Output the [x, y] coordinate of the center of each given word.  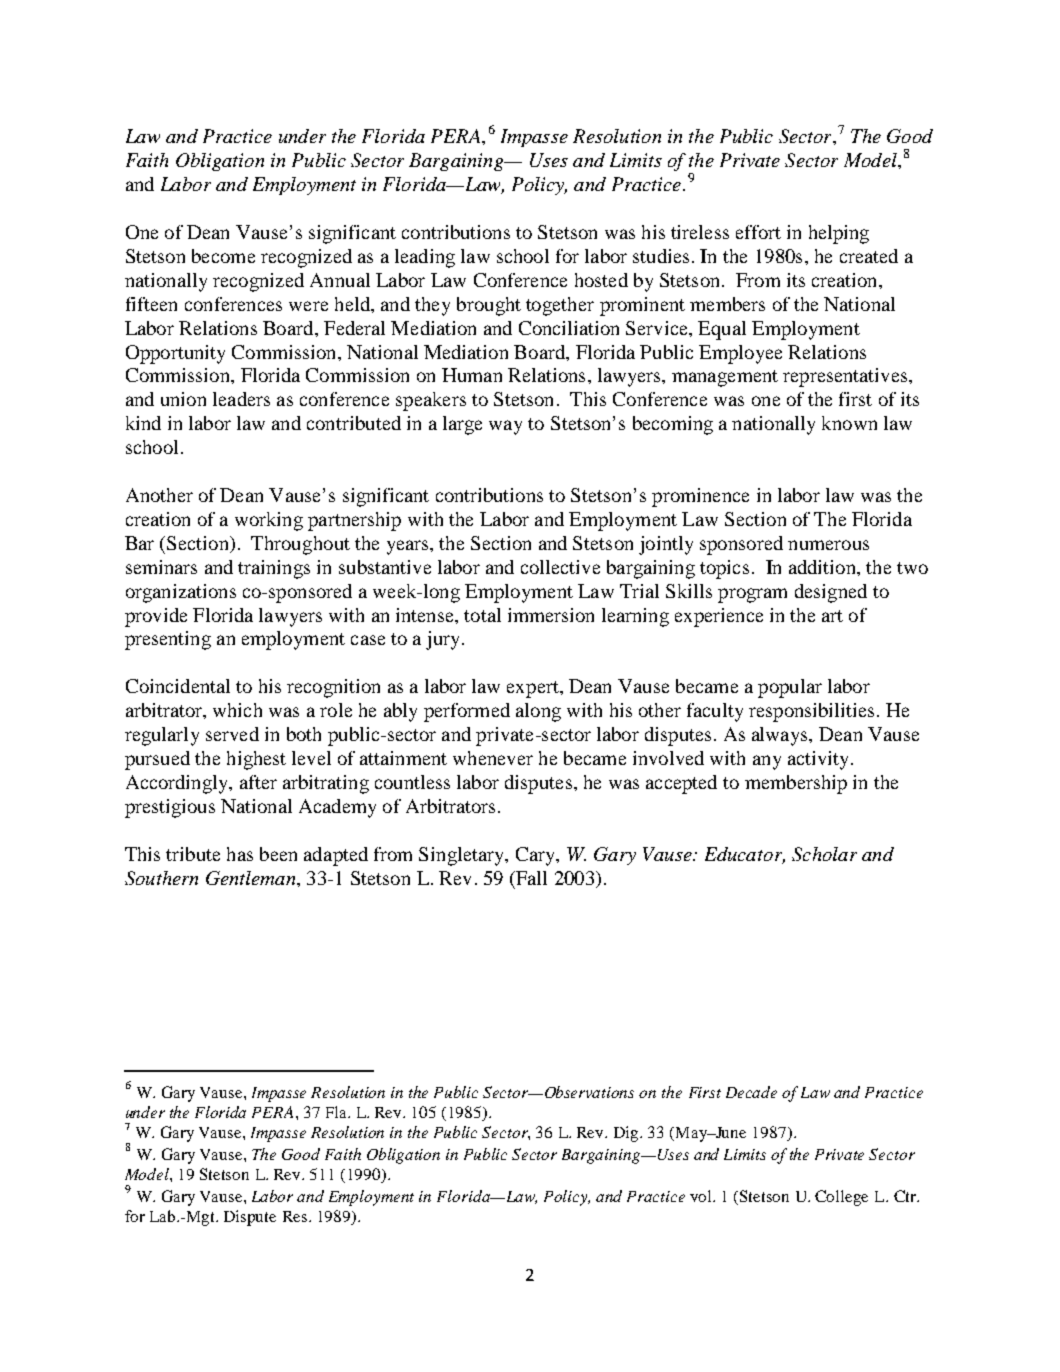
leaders [241, 399]
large [462, 425]
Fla [337, 1112]
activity [820, 760]
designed [831, 593]
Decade [751, 1092]
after [258, 782]
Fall [530, 878]
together [560, 306]
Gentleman [252, 878]
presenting [168, 640]
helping [839, 234]
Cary [536, 856]
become [223, 256]
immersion [551, 615]
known [849, 423]
